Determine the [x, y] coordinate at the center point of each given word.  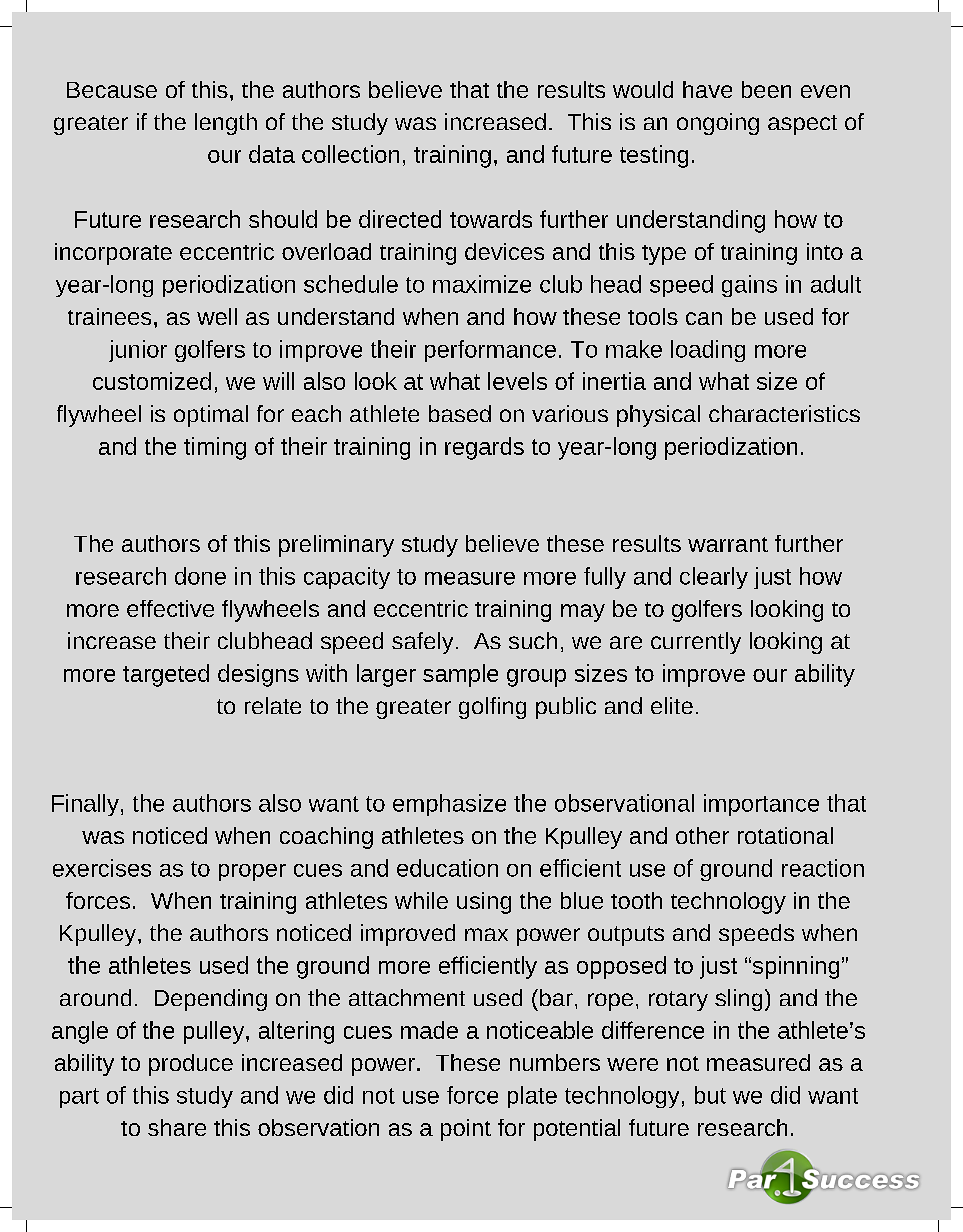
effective [170, 608]
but [710, 1095]
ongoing [718, 124]
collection [350, 154]
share [177, 1127]
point [466, 1130]
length [226, 124]
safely [422, 643]
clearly [714, 578]
